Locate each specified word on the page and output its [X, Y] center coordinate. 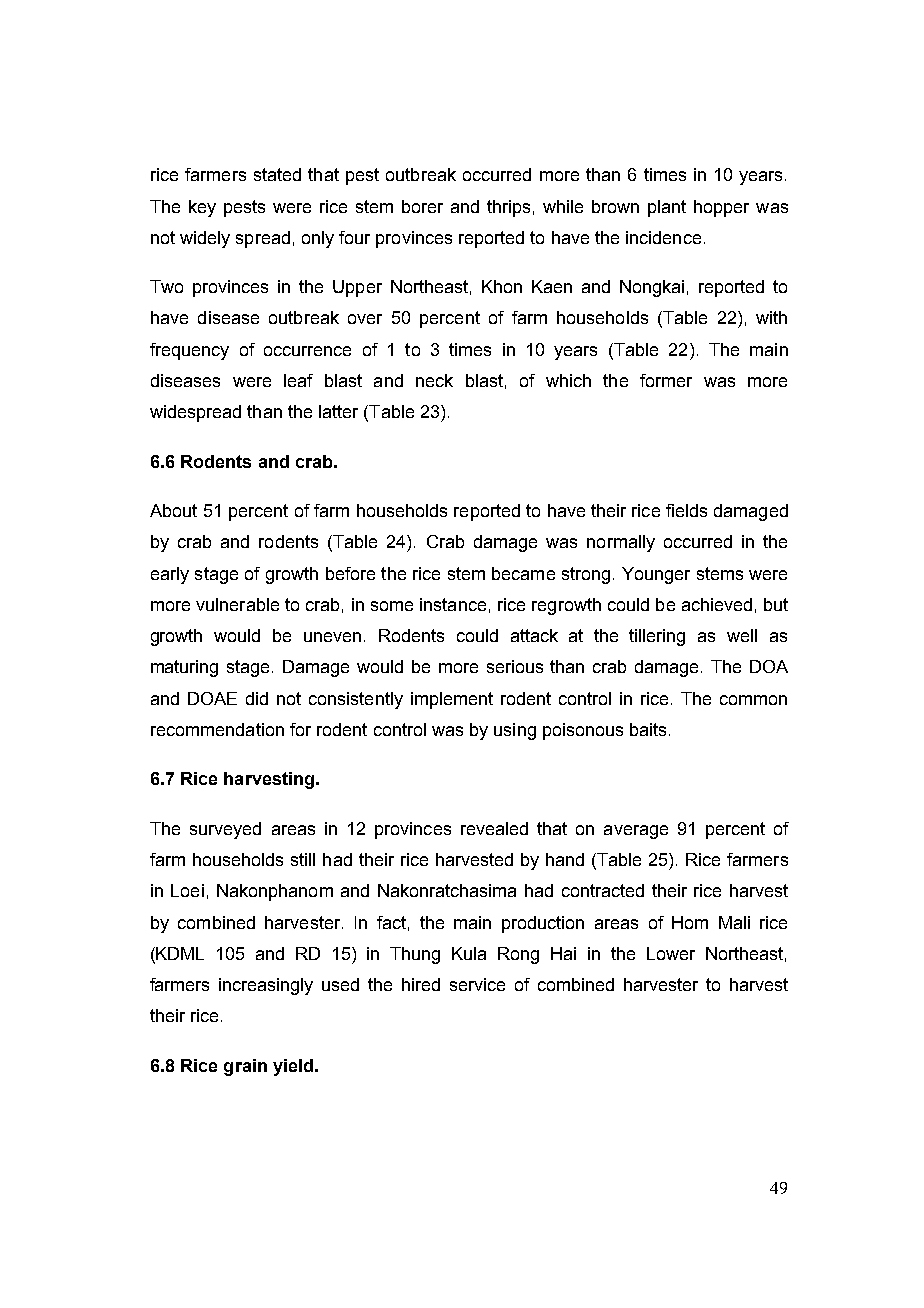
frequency [189, 351]
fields [686, 510]
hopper [721, 208]
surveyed [225, 830]
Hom [690, 922]
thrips [508, 208]
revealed [494, 828]
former [666, 380]
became [523, 573]
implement [452, 700]
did [257, 698]
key [202, 208]
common [753, 700]
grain [245, 1067]
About [173, 510]
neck [434, 380]
